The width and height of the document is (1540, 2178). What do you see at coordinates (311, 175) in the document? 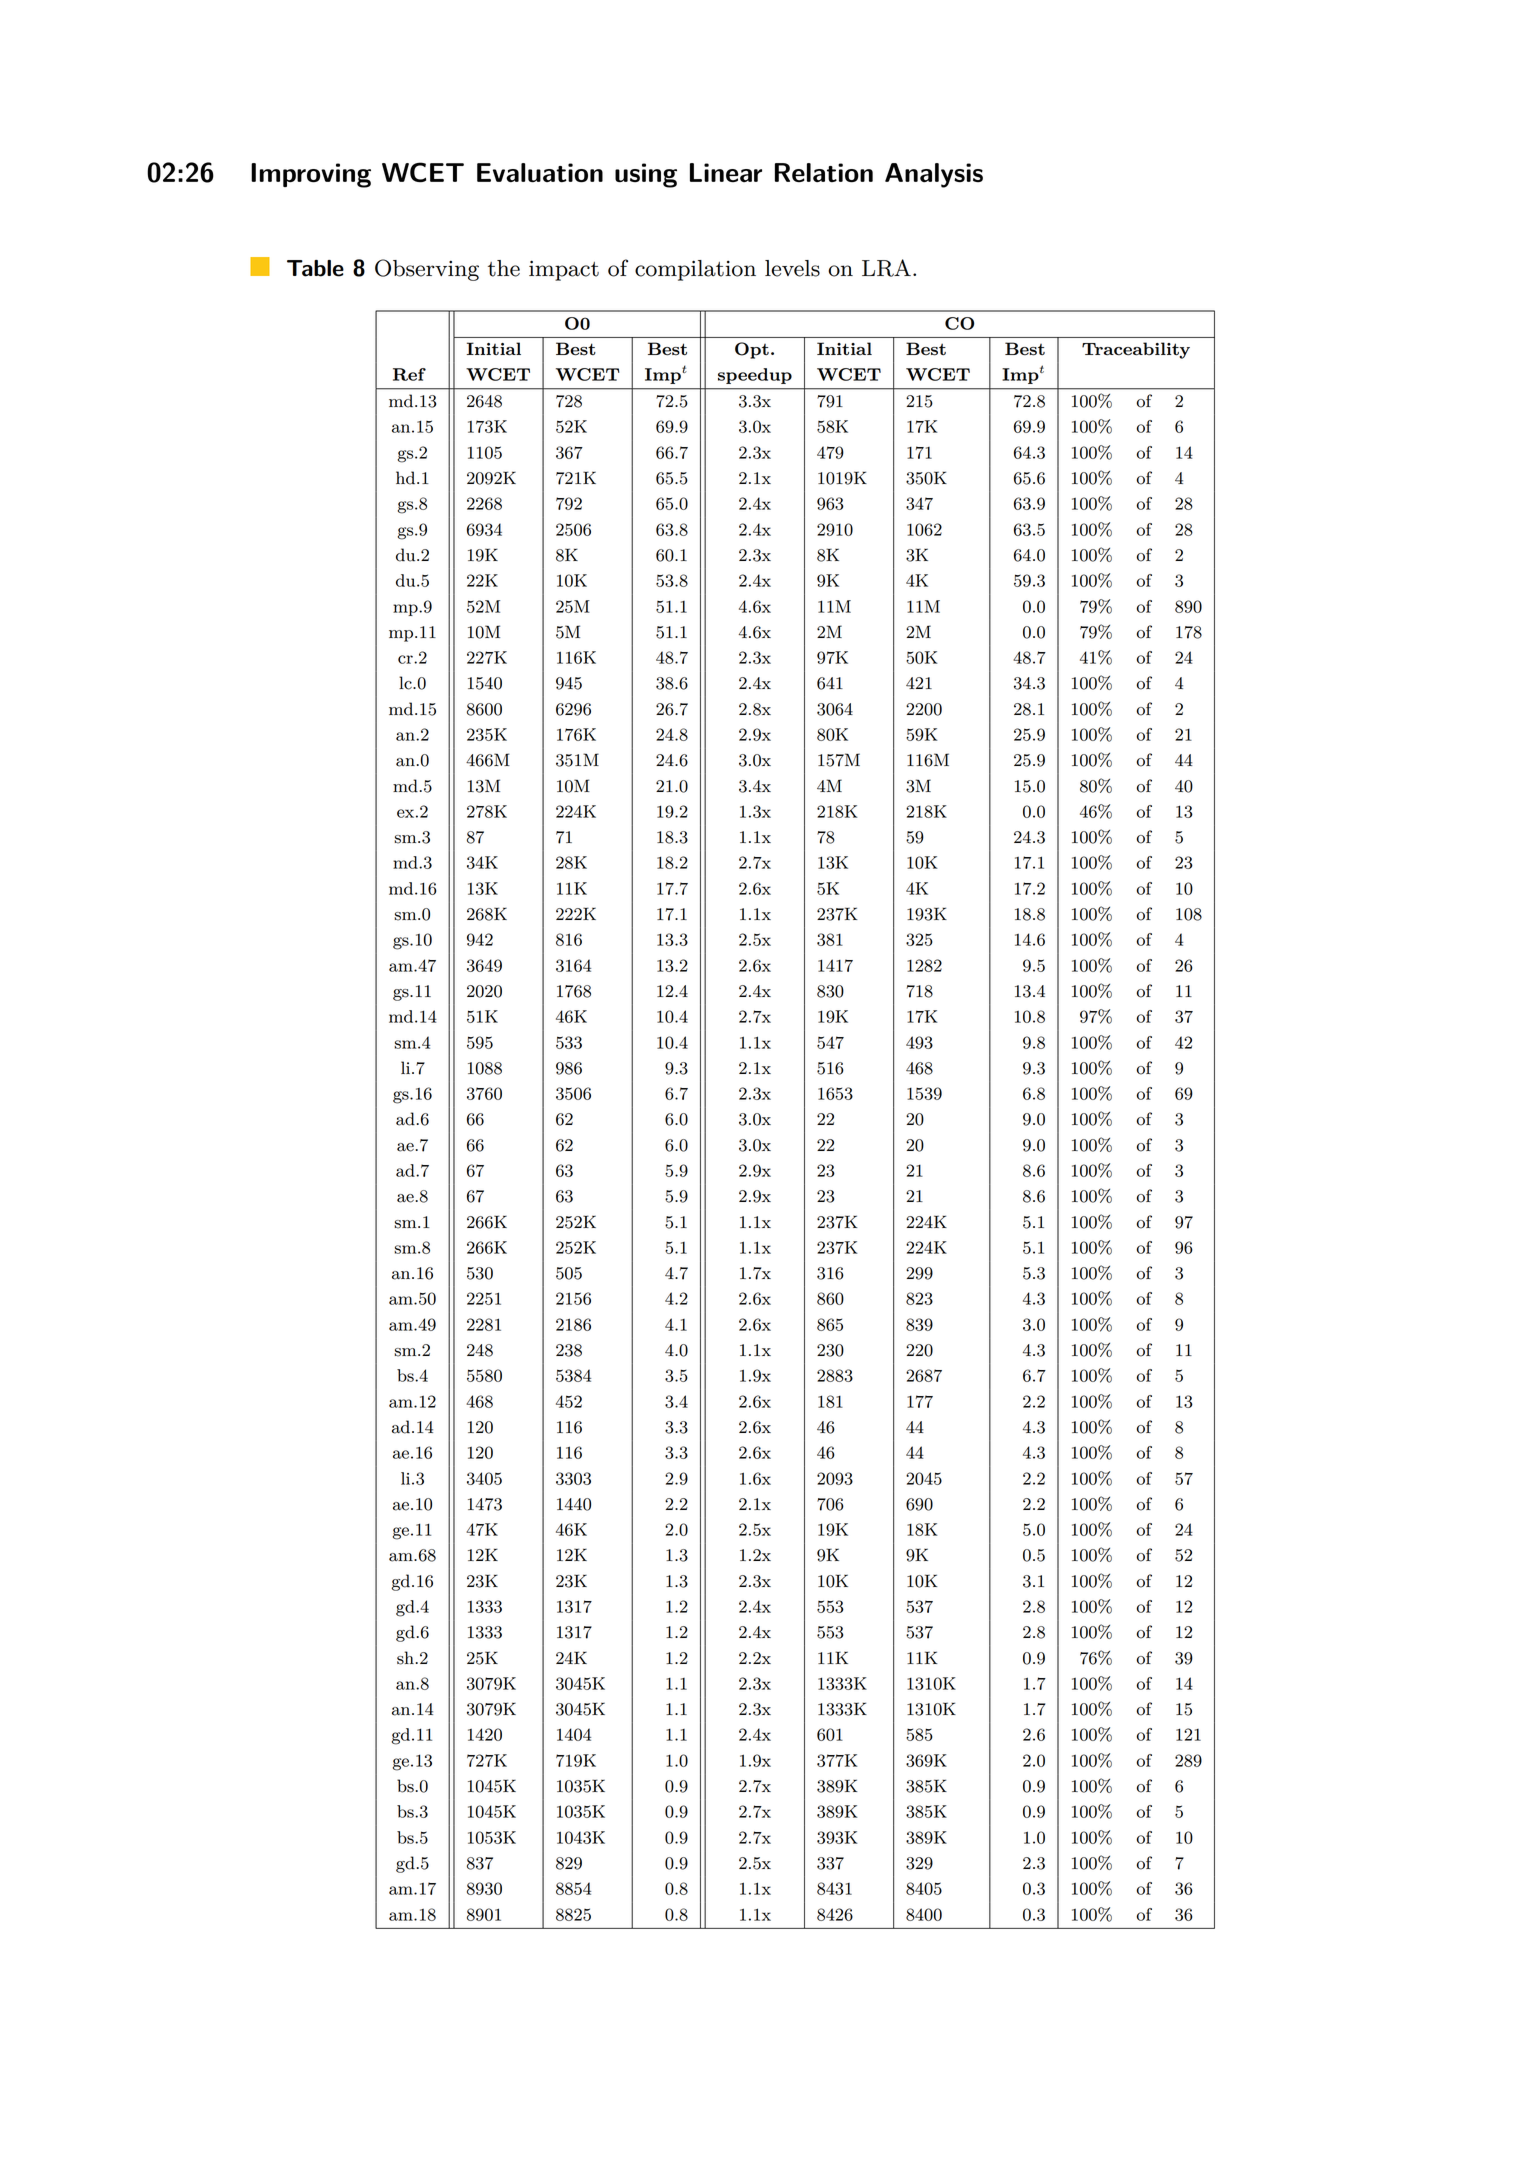
I see `Improving` at bounding box center [311, 175].
